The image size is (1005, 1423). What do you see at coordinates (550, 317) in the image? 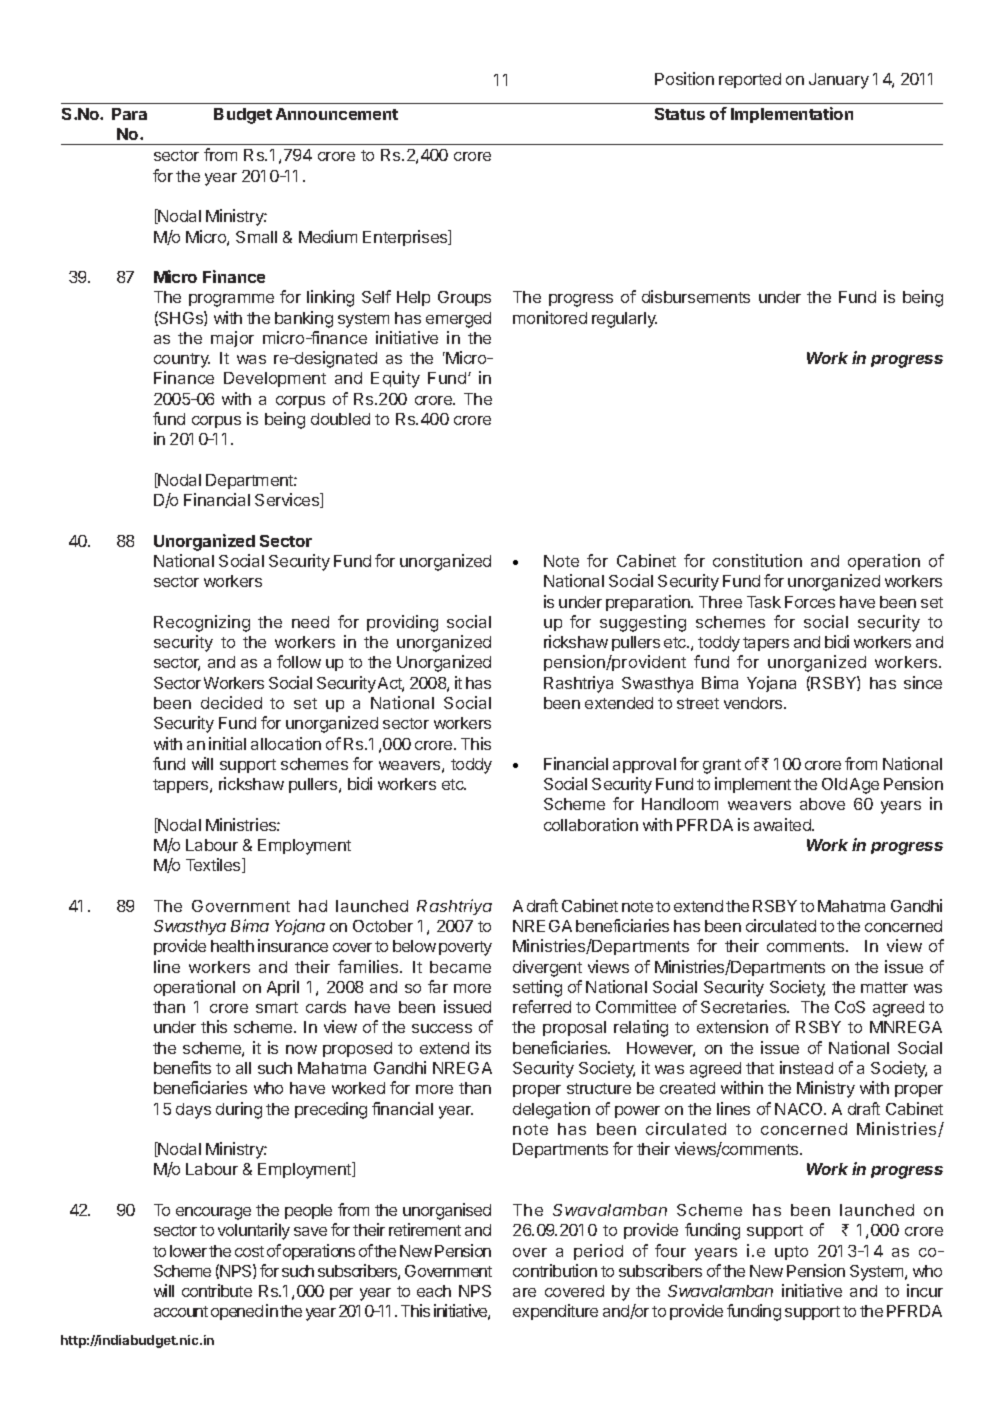
I see `monitored` at bounding box center [550, 317].
